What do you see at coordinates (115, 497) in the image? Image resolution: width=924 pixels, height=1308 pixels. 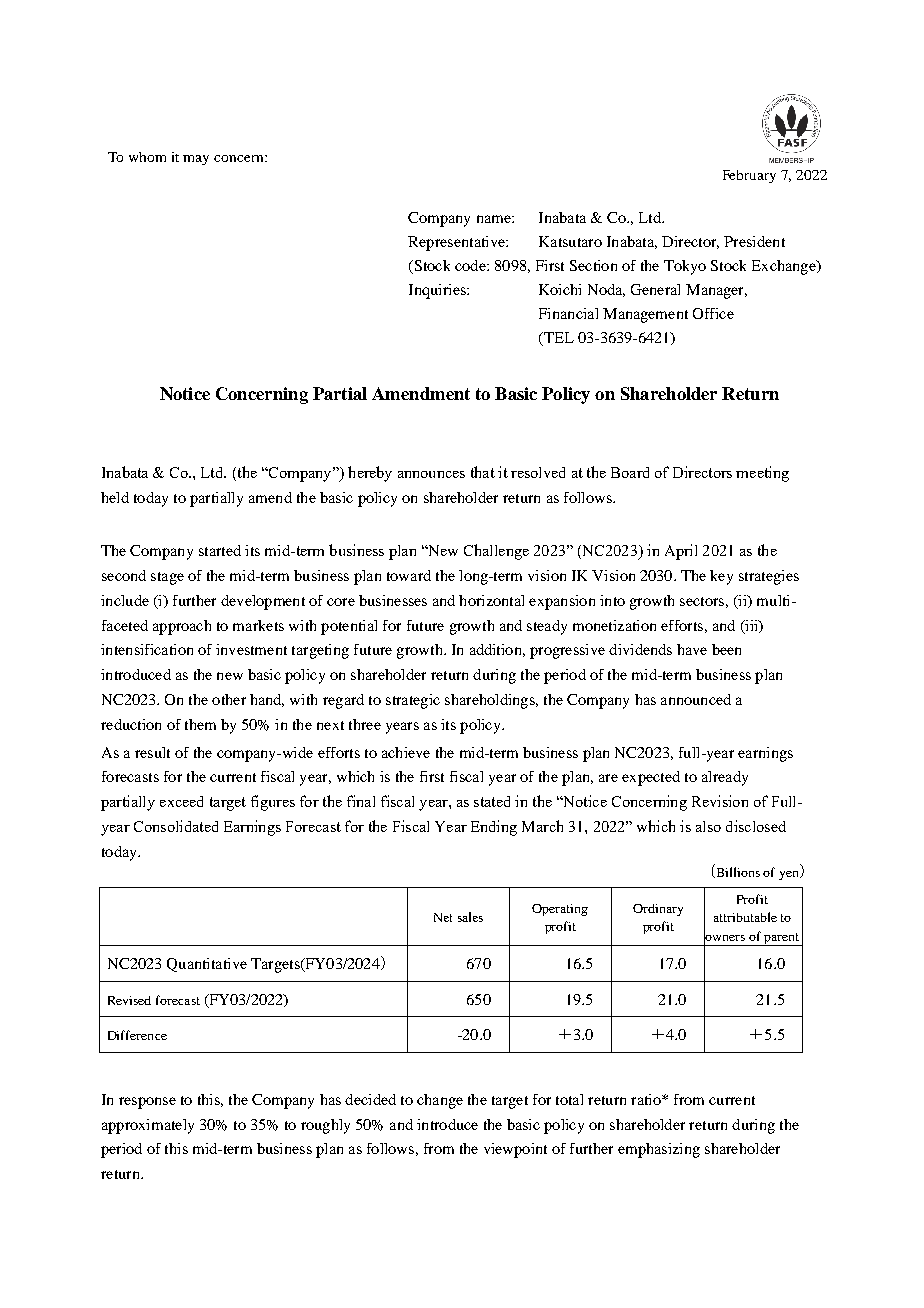 I see `held` at bounding box center [115, 497].
